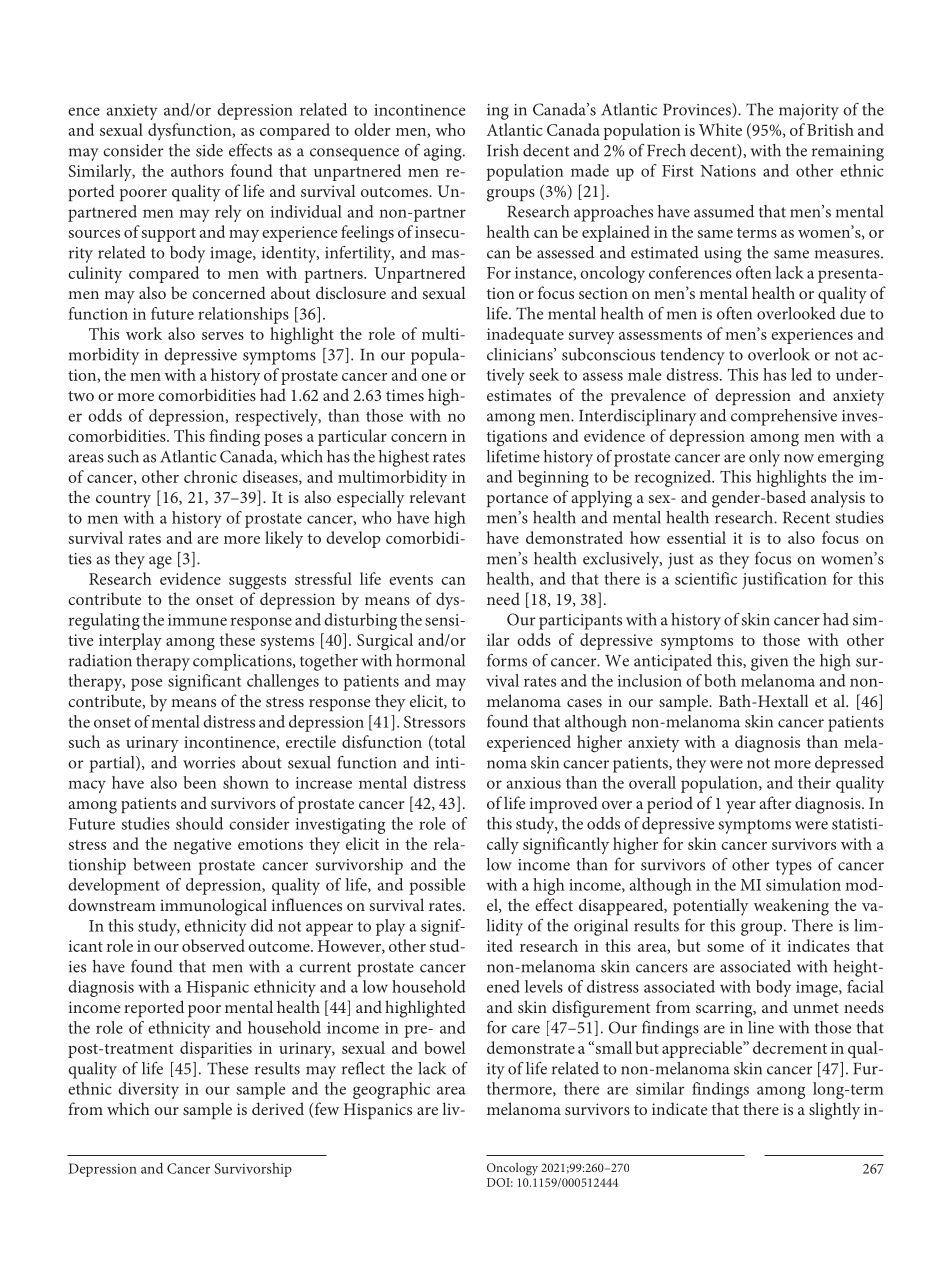 This page has height=1270, width=952. I want to click on bowel, so click(444, 1047).
